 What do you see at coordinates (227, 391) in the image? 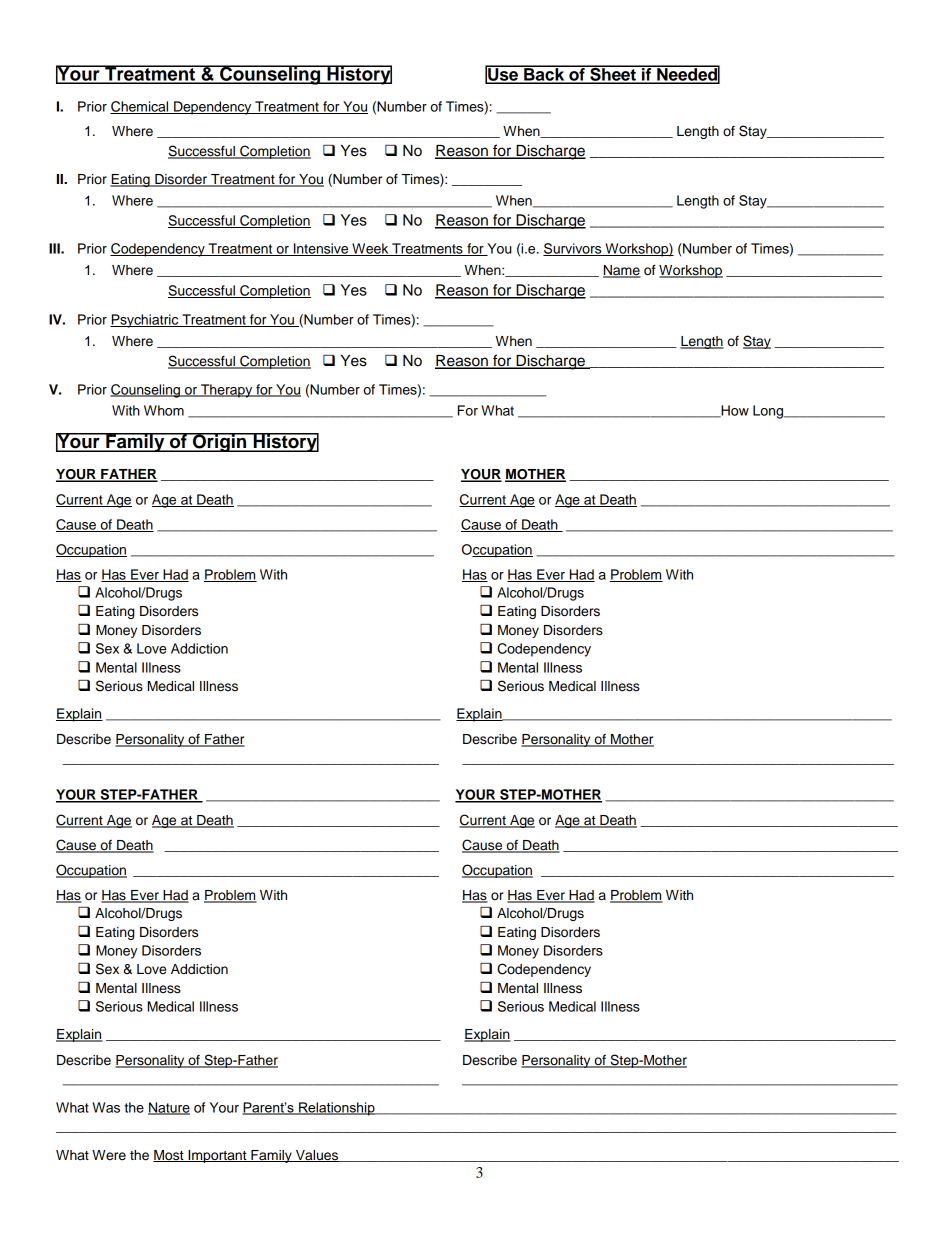
I see `Therapy` at bounding box center [227, 391].
